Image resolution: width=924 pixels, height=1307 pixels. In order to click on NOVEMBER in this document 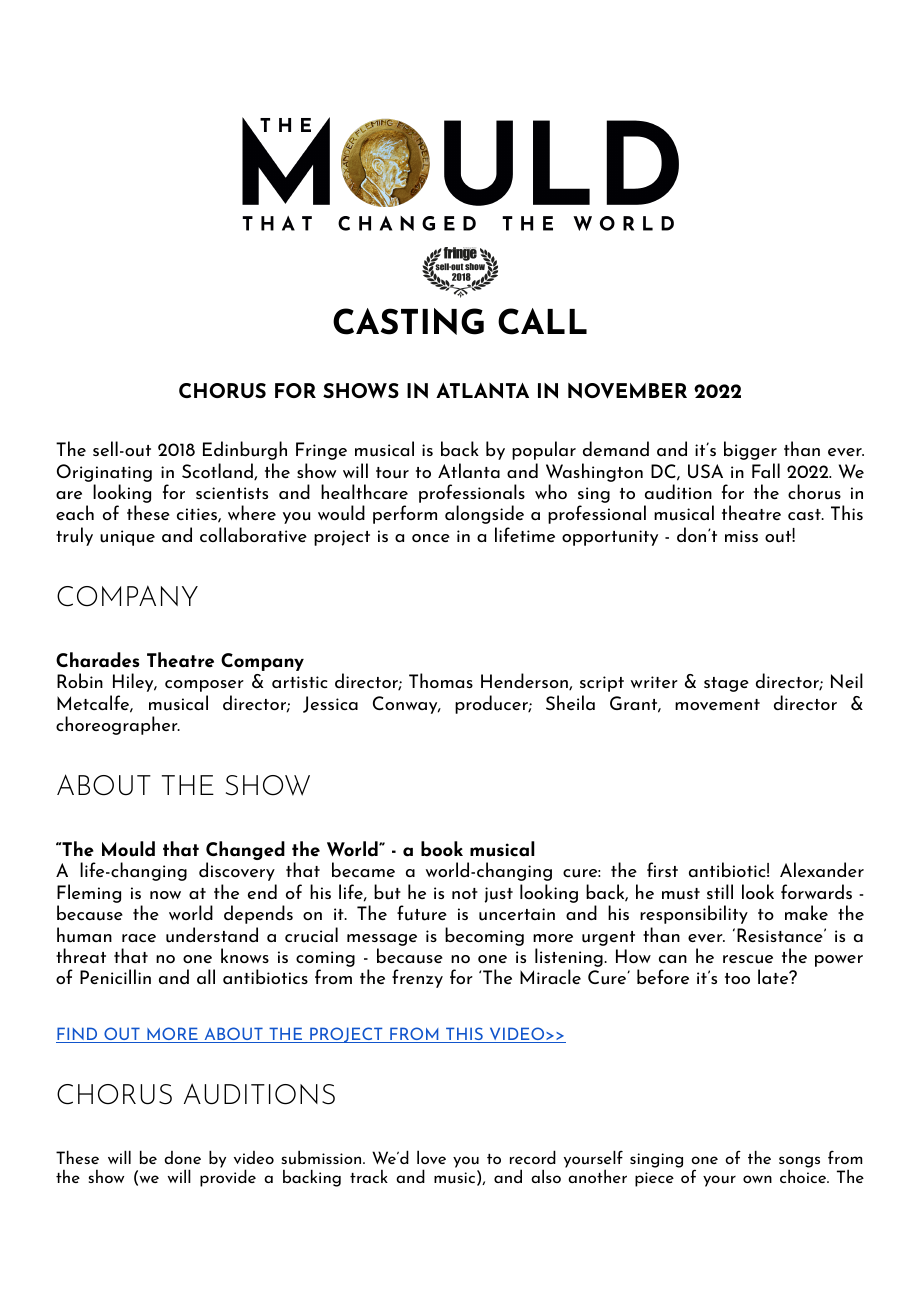, I will do `click(627, 391)`.
